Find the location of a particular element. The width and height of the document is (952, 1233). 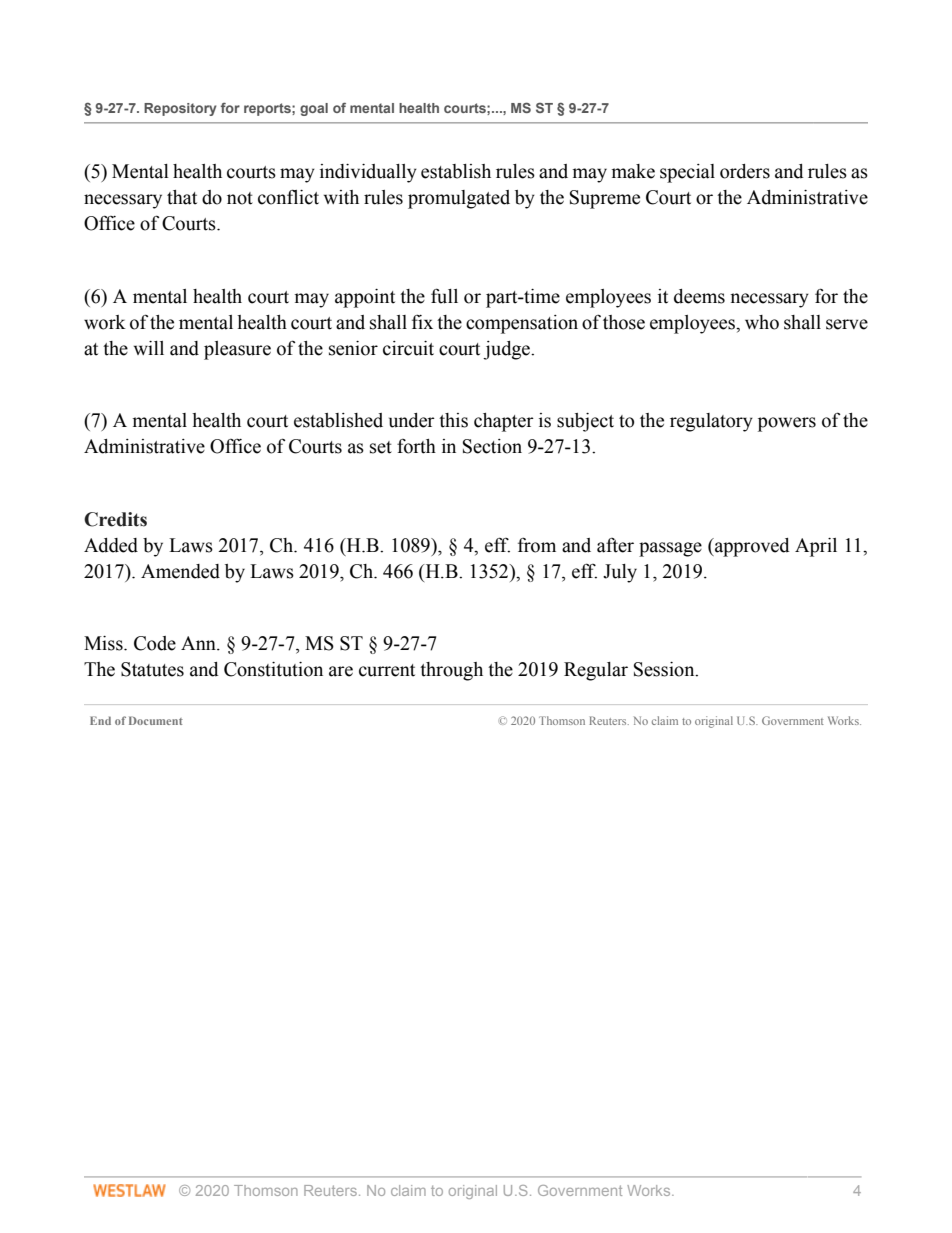

compensation is located at coordinates (522, 324).
